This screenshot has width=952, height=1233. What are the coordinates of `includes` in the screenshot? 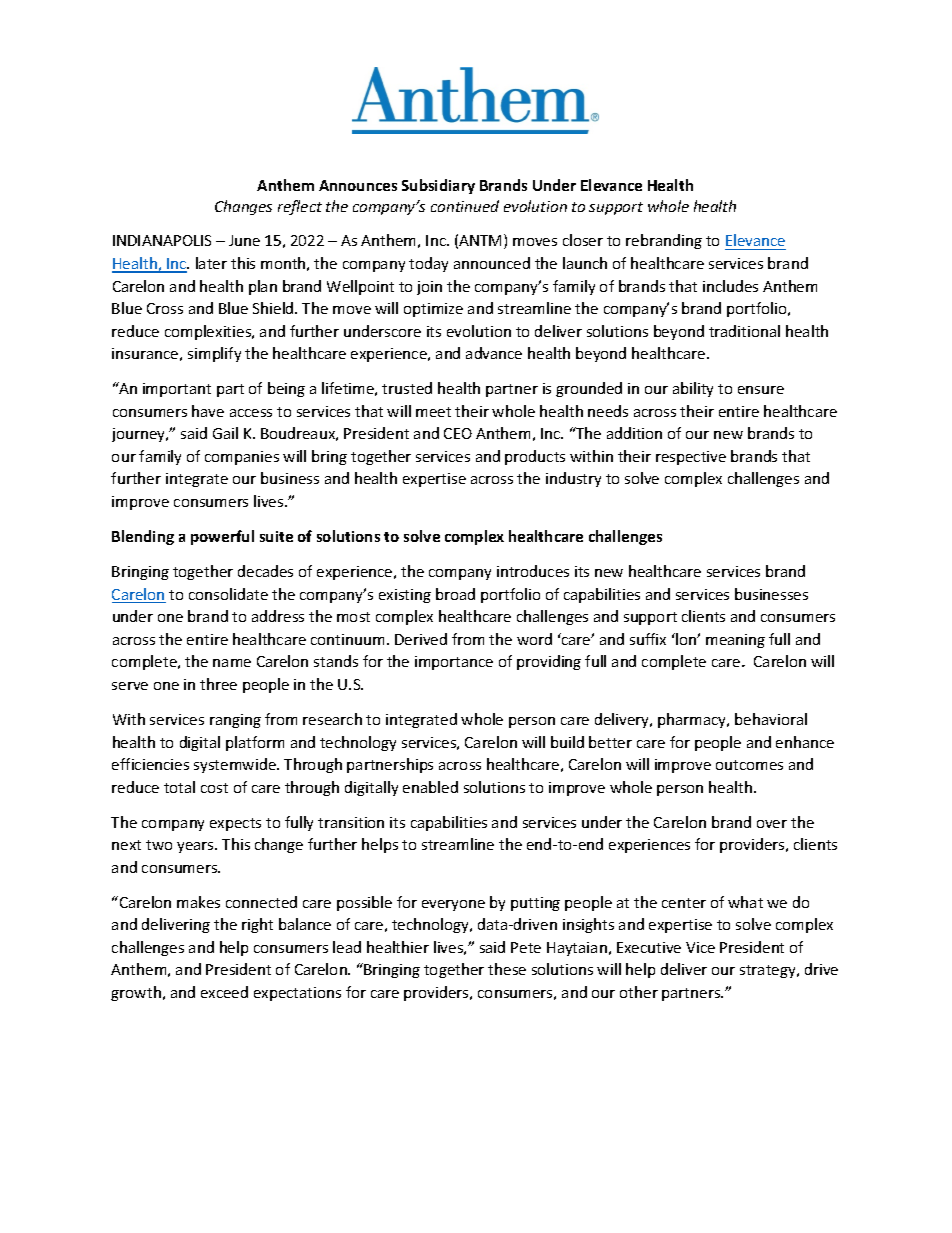 It's located at (730, 286).
